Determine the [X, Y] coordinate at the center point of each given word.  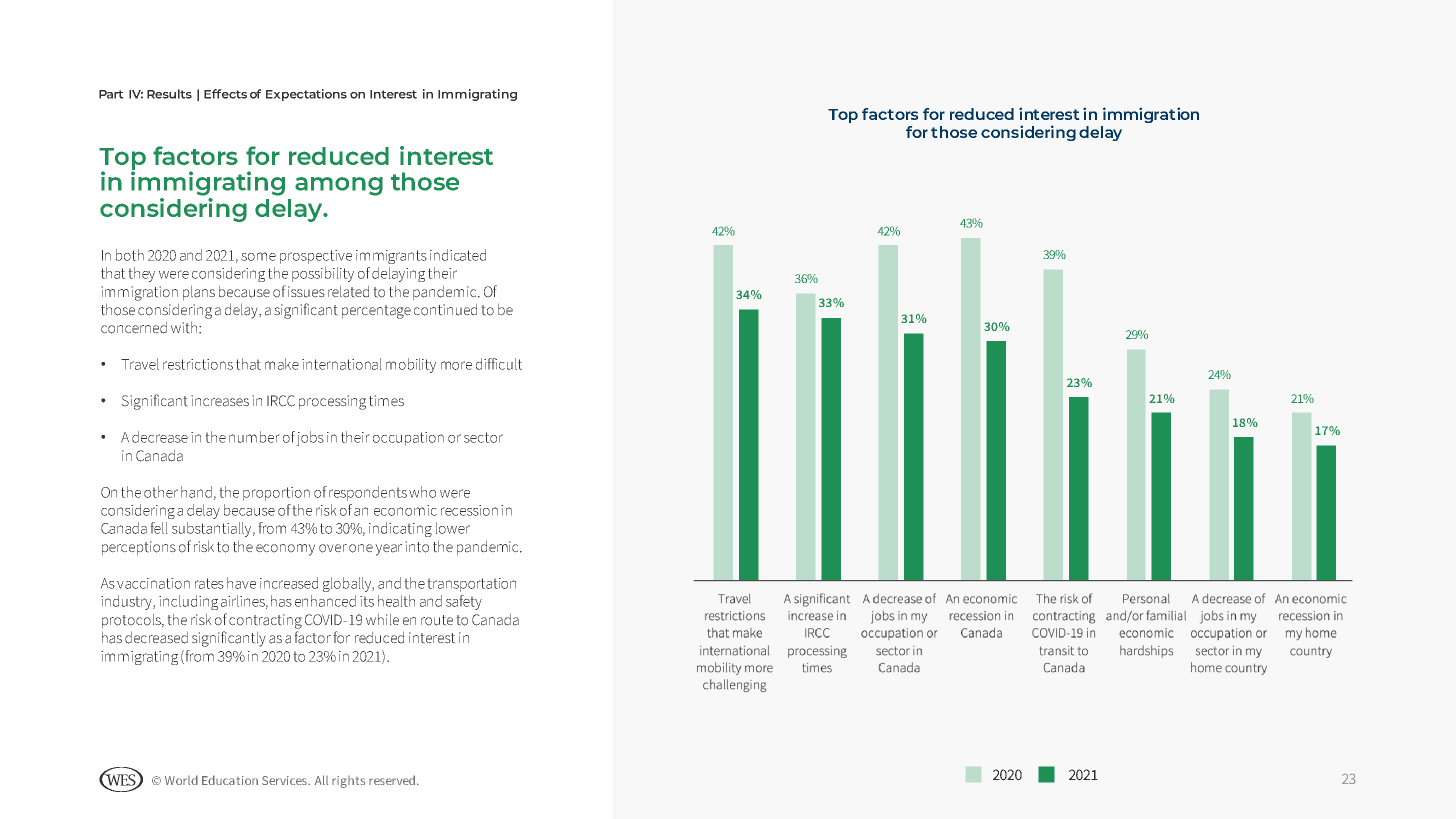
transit [1057, 651]
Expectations [306, 95]
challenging [735, 685]
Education [230, 780]
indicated [458, 255]
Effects [225, 94]
